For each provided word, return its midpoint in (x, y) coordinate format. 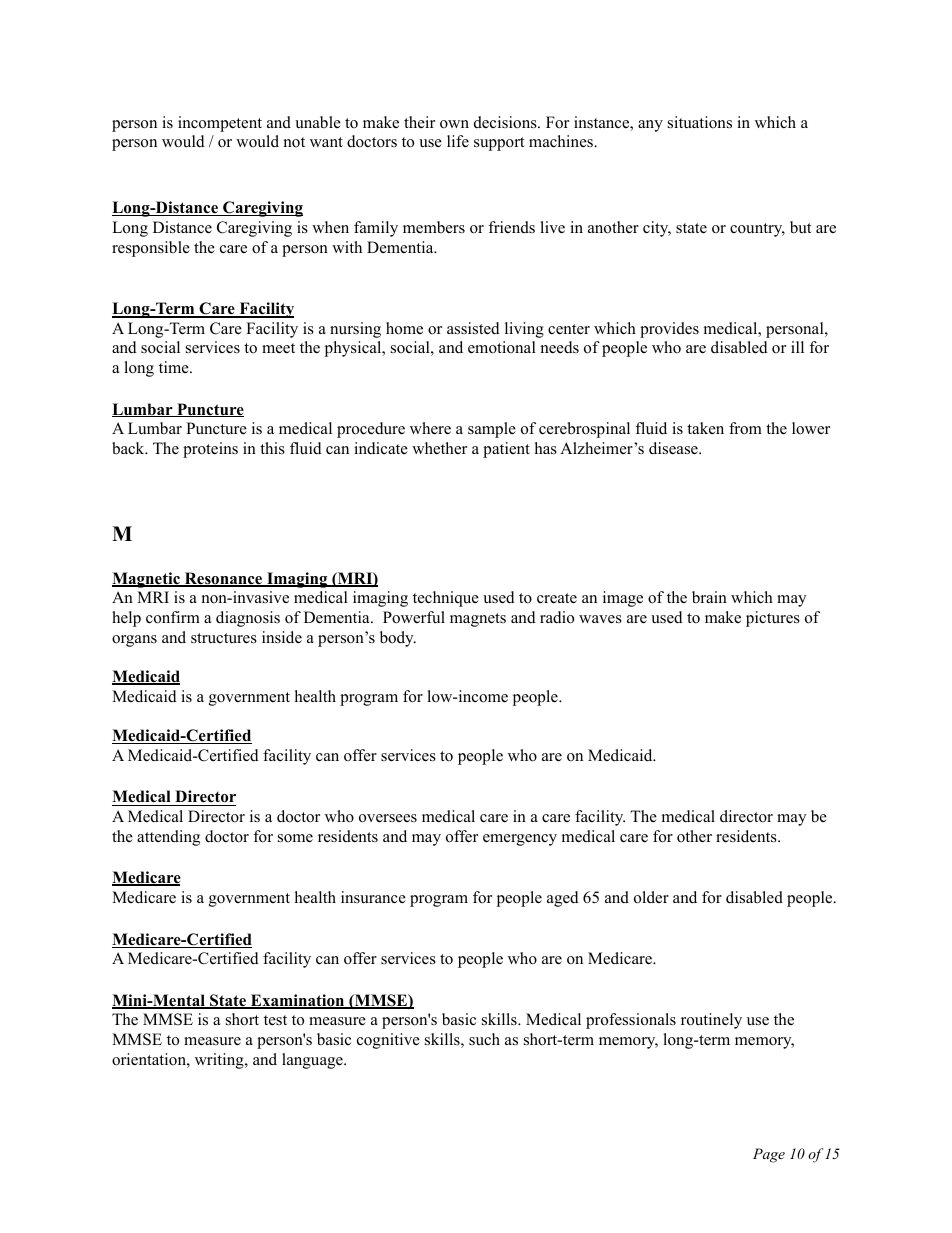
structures (224, 638)
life (458, 141)
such (484, 1039)
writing (220, 1061)
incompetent (220, 124)
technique (446, 599)
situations (700, 122)
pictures (773, 619)
